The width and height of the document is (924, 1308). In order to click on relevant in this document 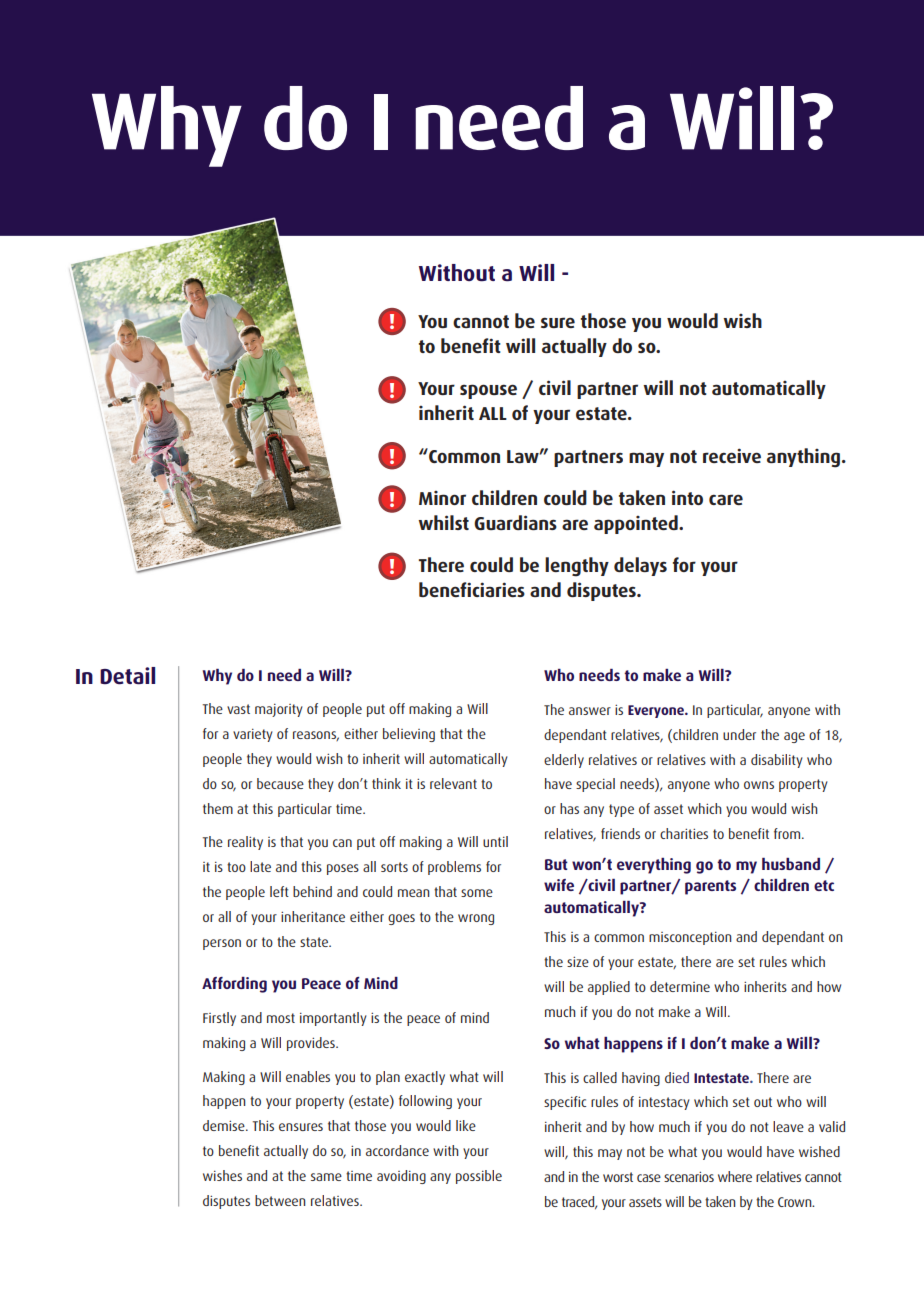, I will do `click(453, 783)`.
